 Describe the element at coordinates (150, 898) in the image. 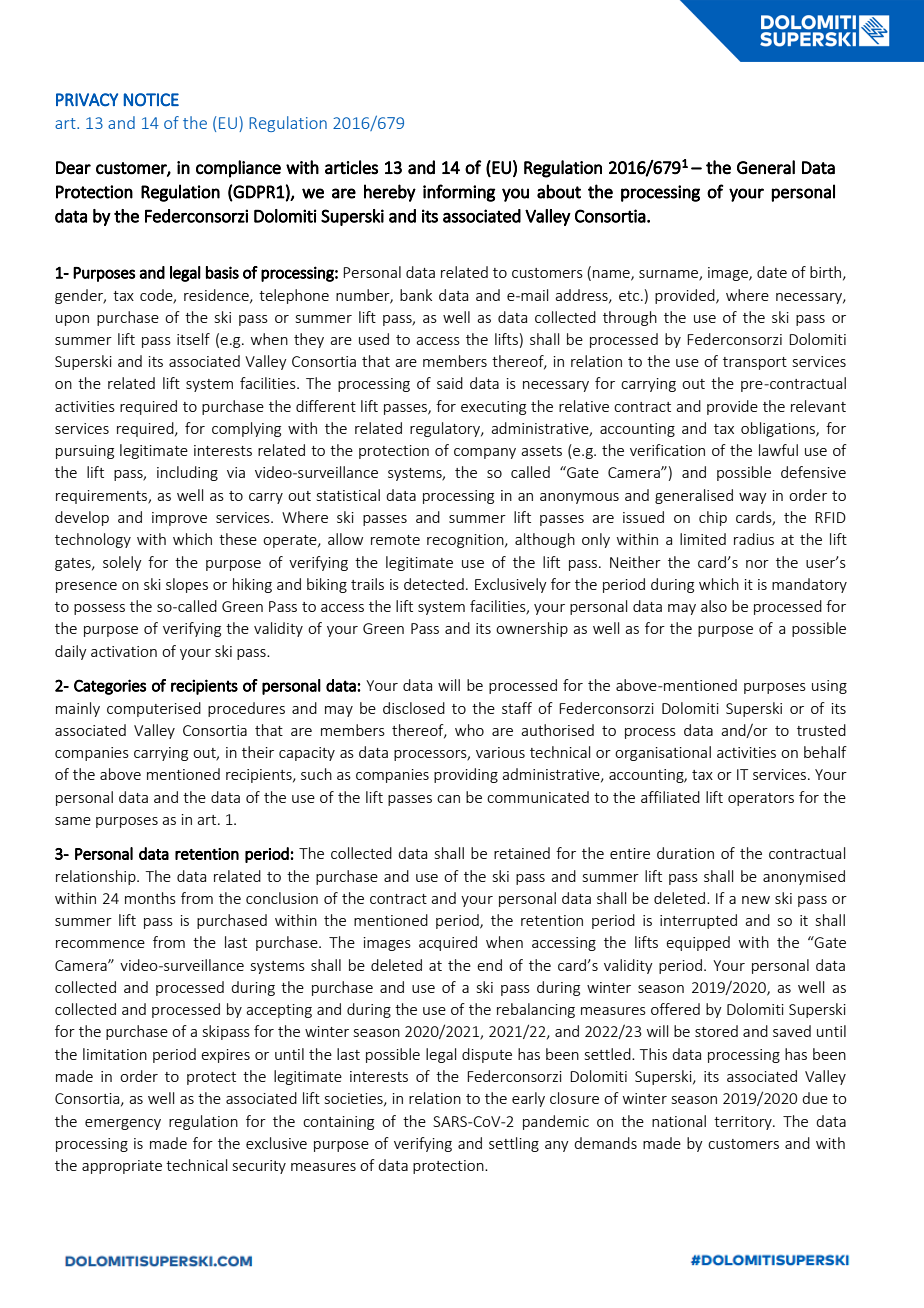

I see `months` at that location.
